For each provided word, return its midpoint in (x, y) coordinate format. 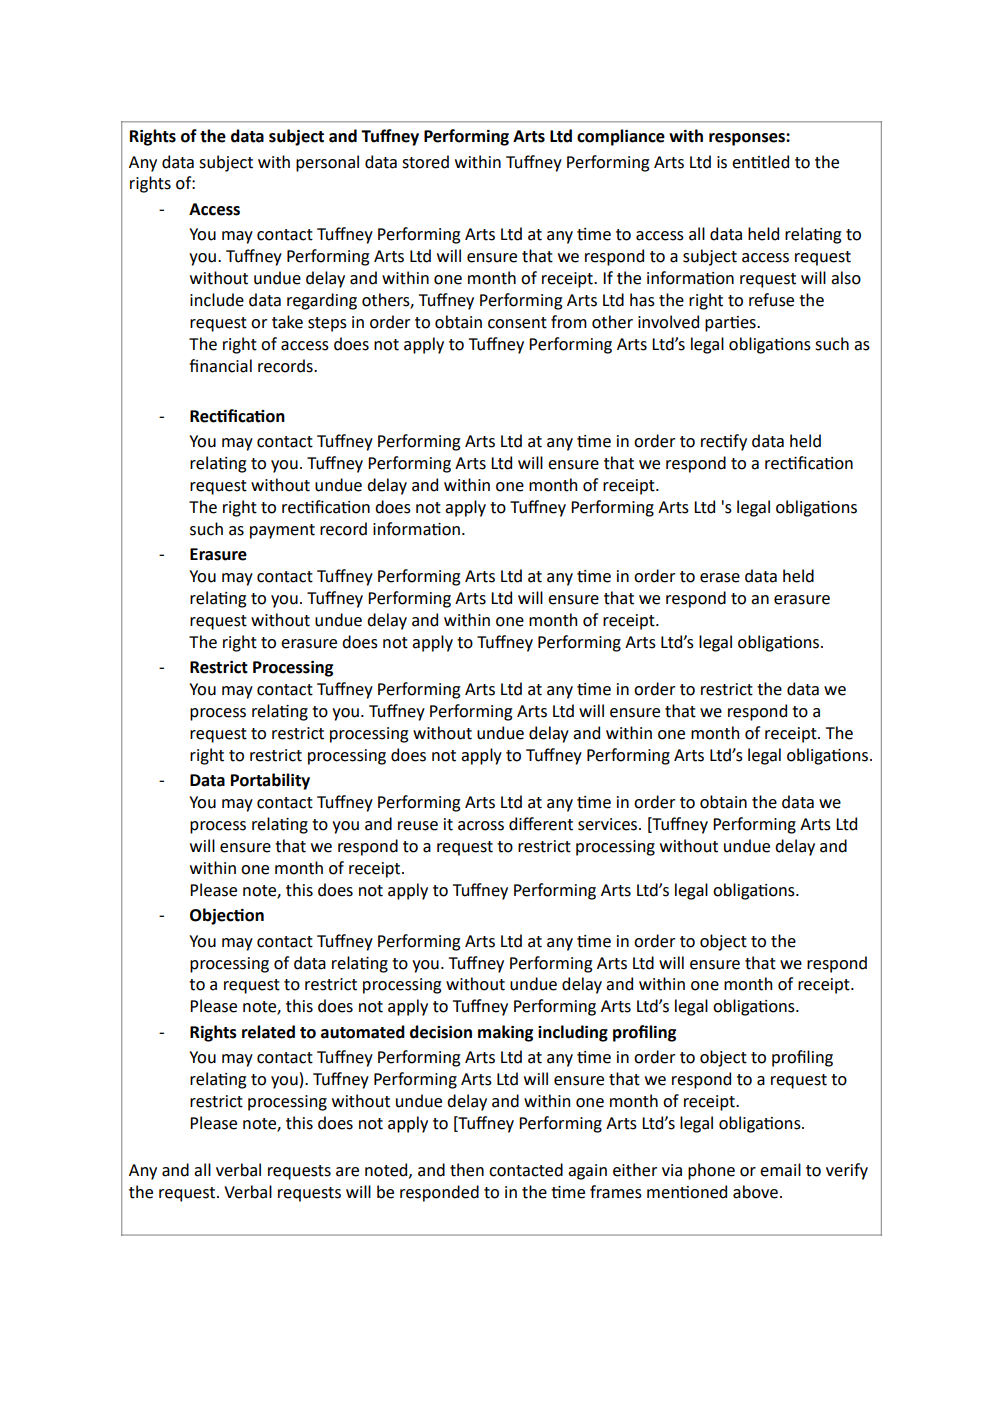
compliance (621, 137)
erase (720, 578)
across (481, 826)
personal (327, 163)
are (347, 1172)
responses (748, 139)
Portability (270, 781)
